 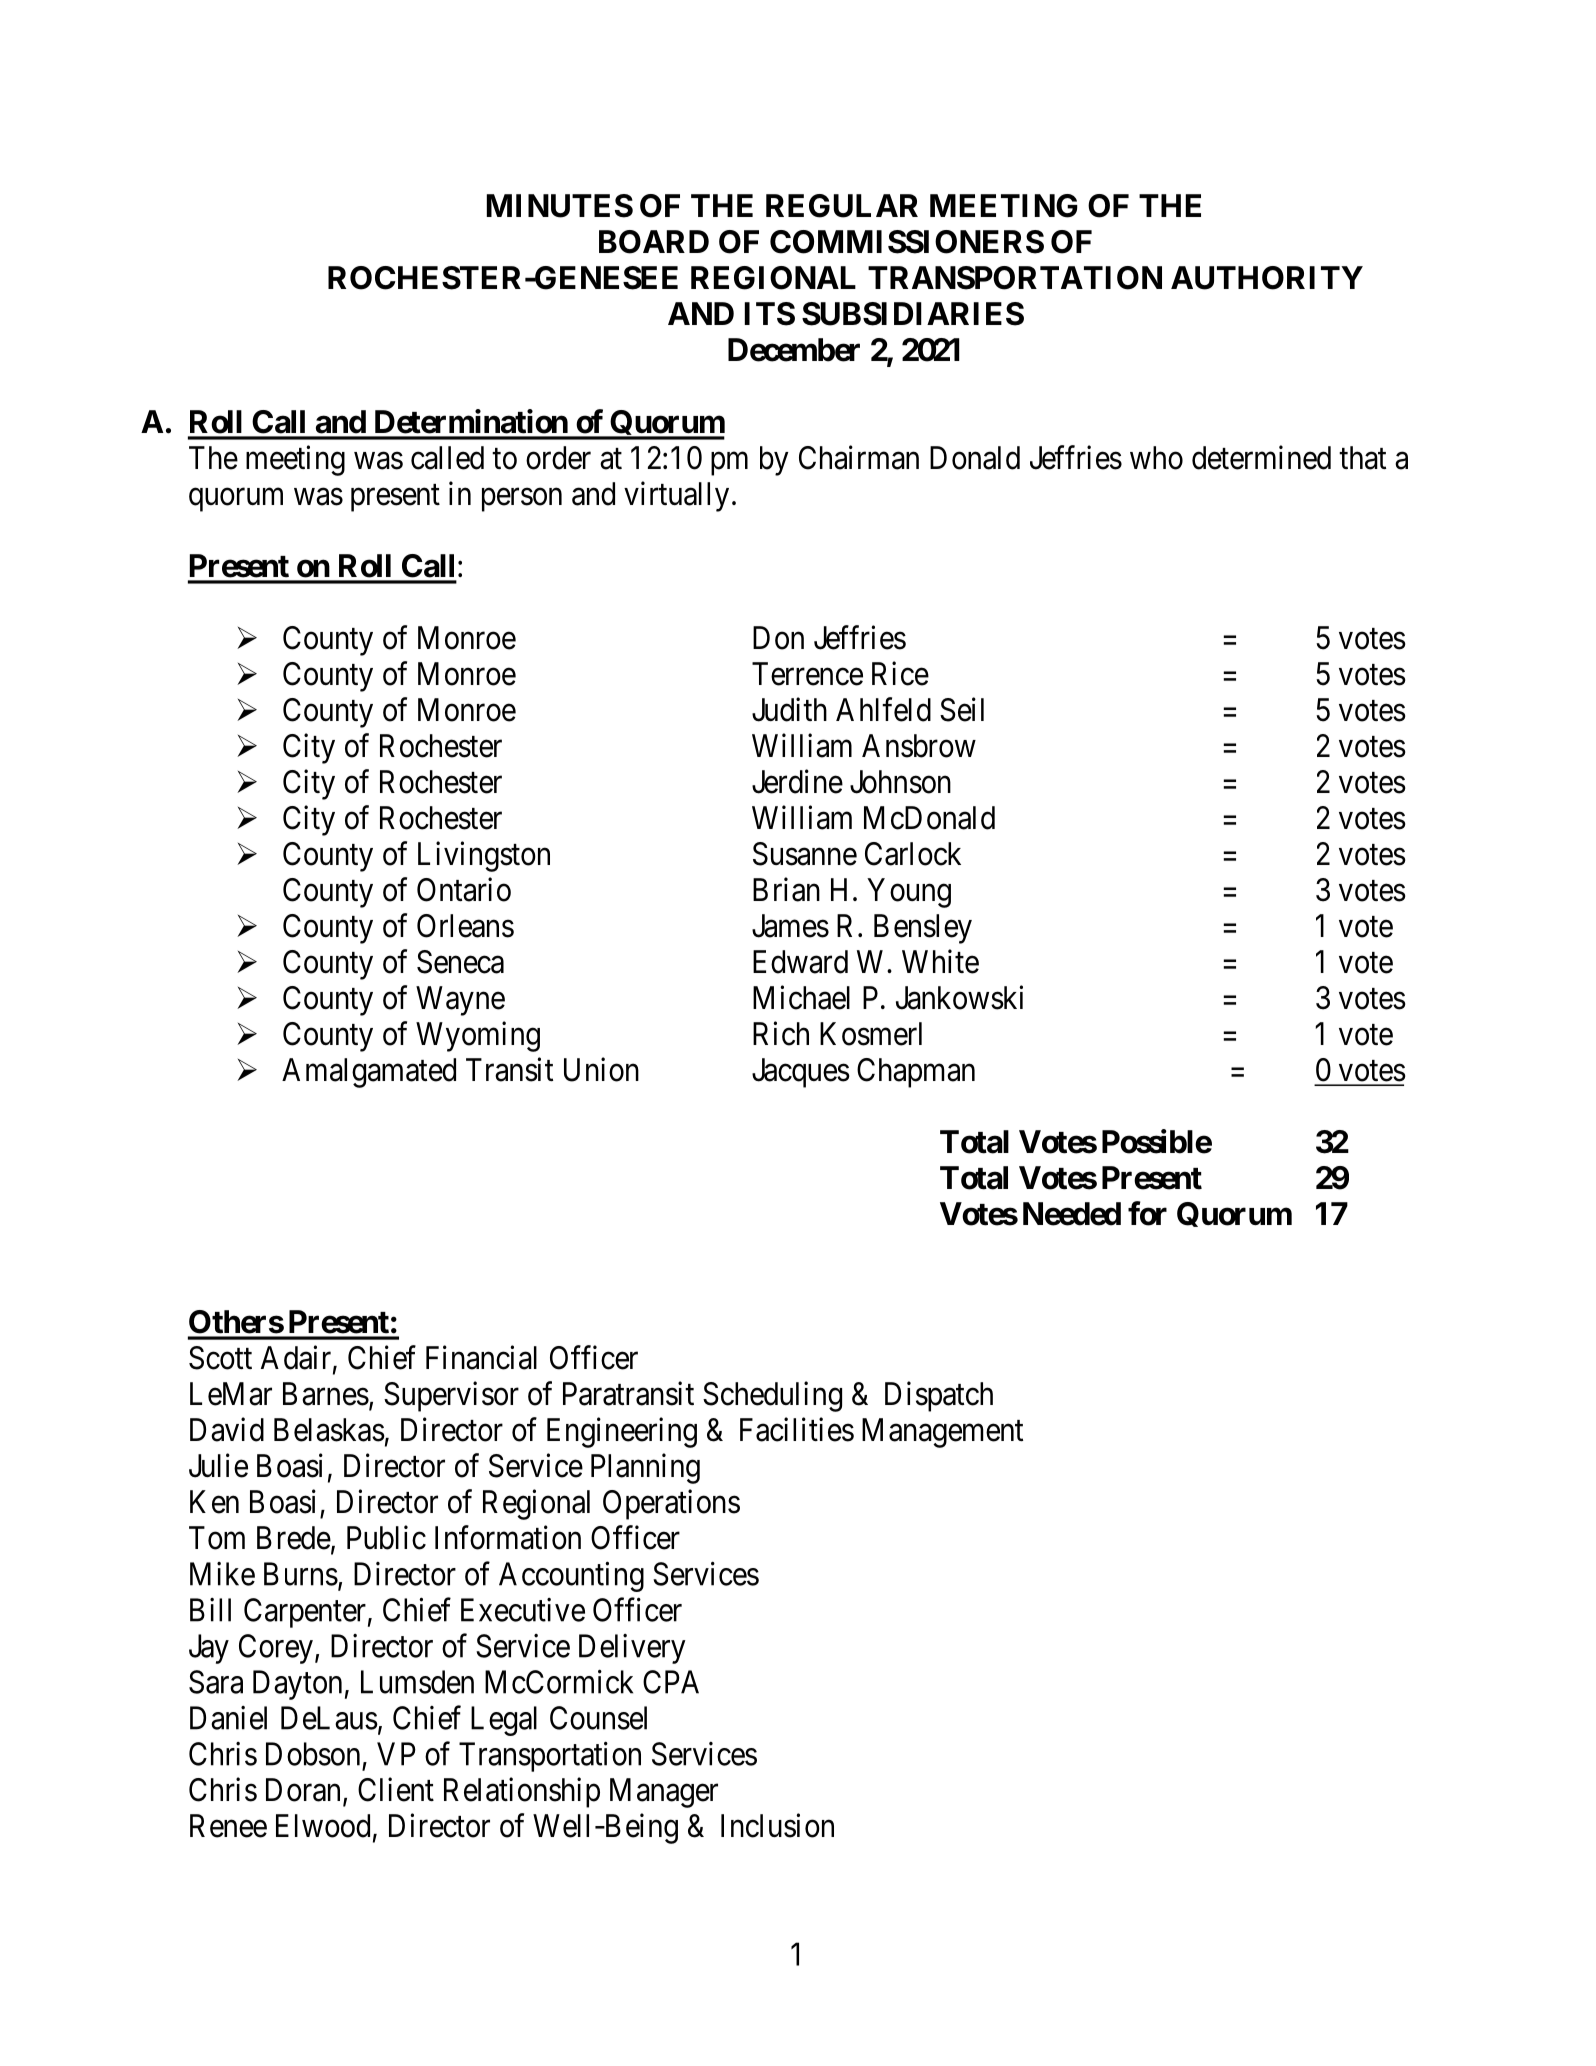 I want to click on REGULAR, so click(x=842, y=206).
